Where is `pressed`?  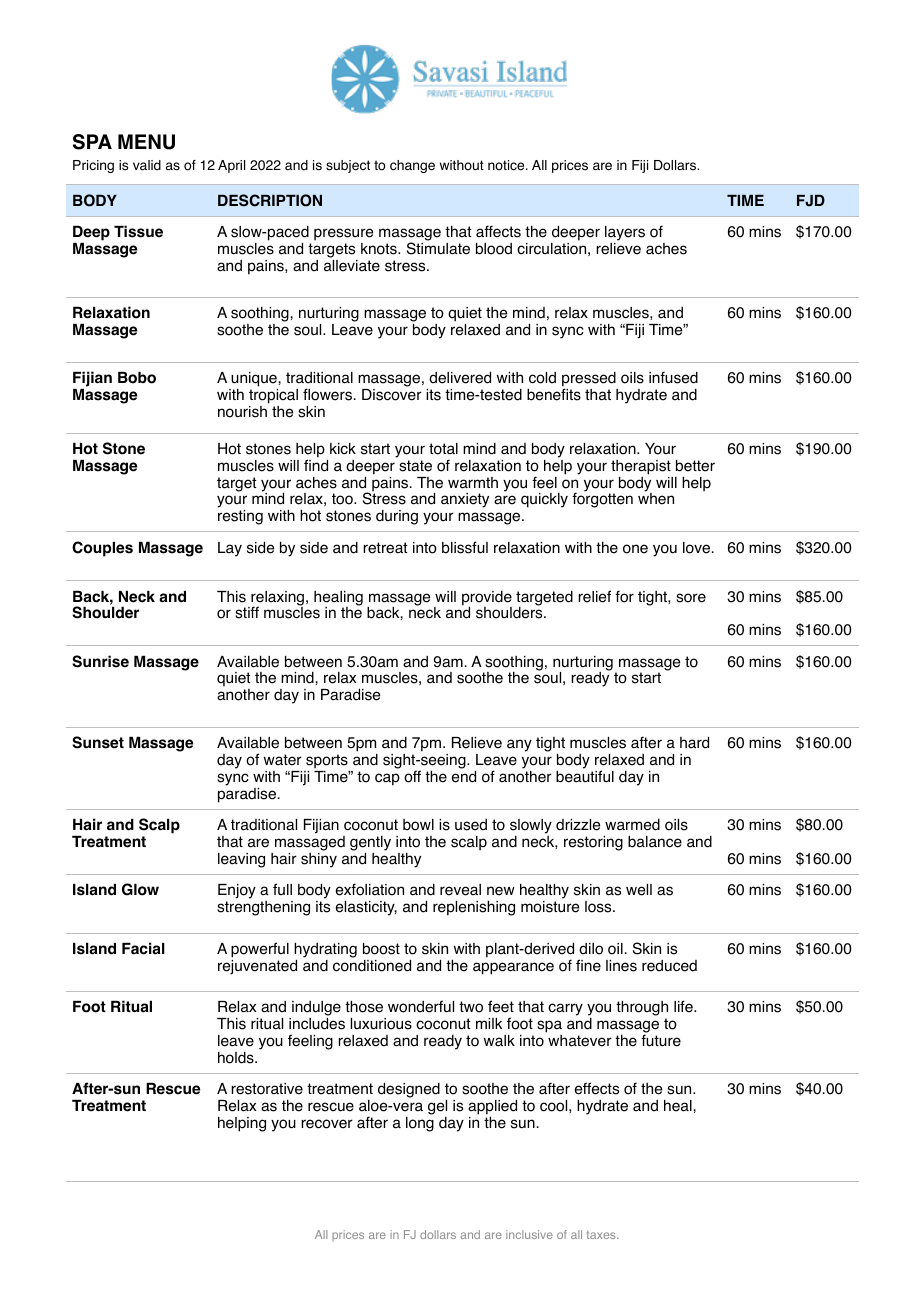 pressed is located at coordinates (589, 380).
